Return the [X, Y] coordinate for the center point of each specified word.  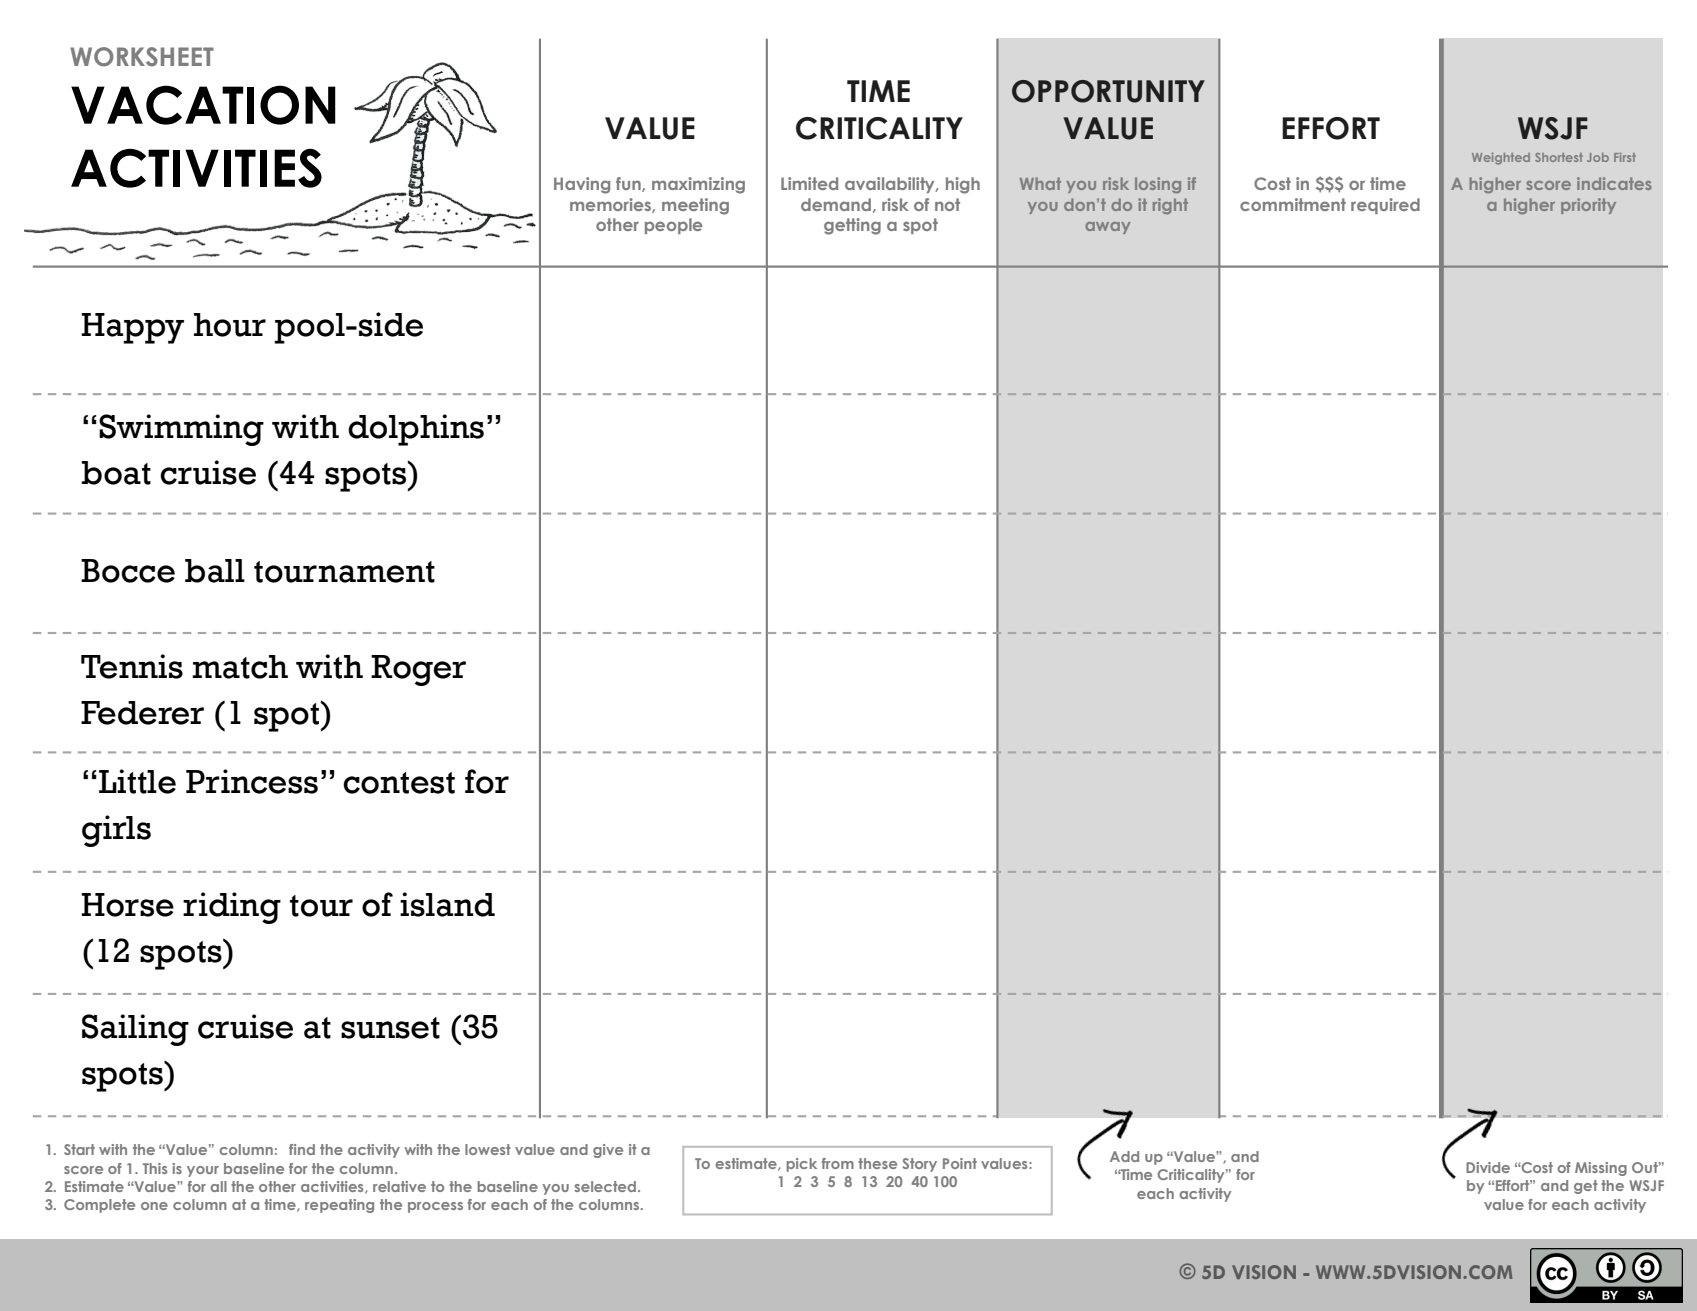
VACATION [203, 105]
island [447, 904]
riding [232, 908]
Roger [418, 670]
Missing [1601, 1169]
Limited [809, 183]
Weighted [1501, 158]
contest [399, 783]
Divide [1488, 1167]
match [240, 667]
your [203, 1171]
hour [230, 325]
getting [852, 226]
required [1385, 206]
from [838, 1163]
